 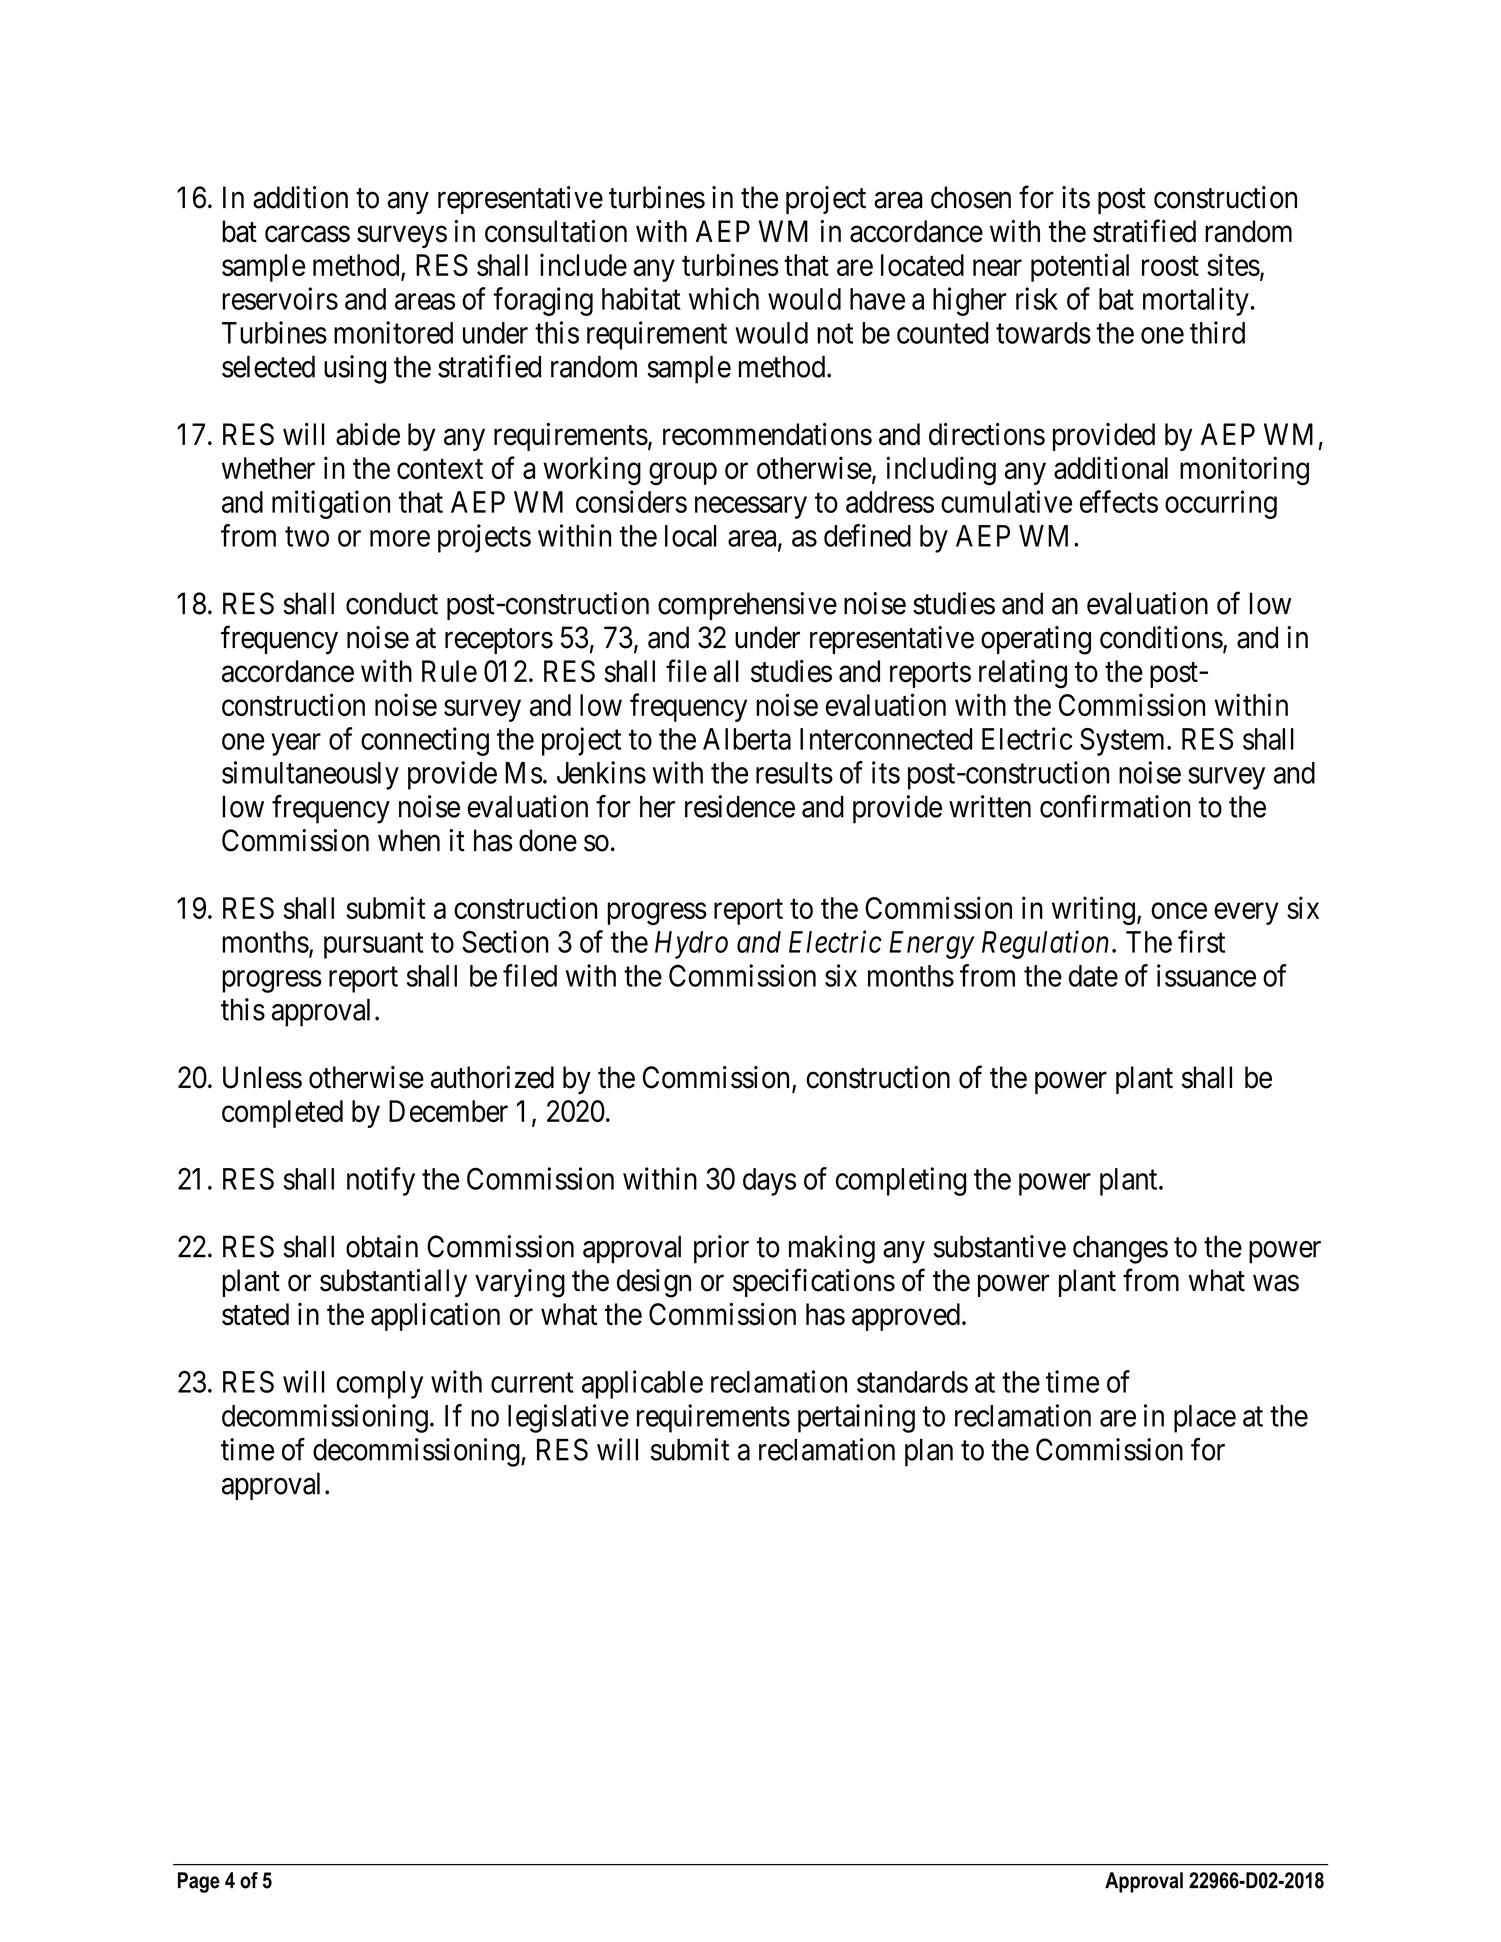 I want to click on place, so click(x=1205, y=1419).
